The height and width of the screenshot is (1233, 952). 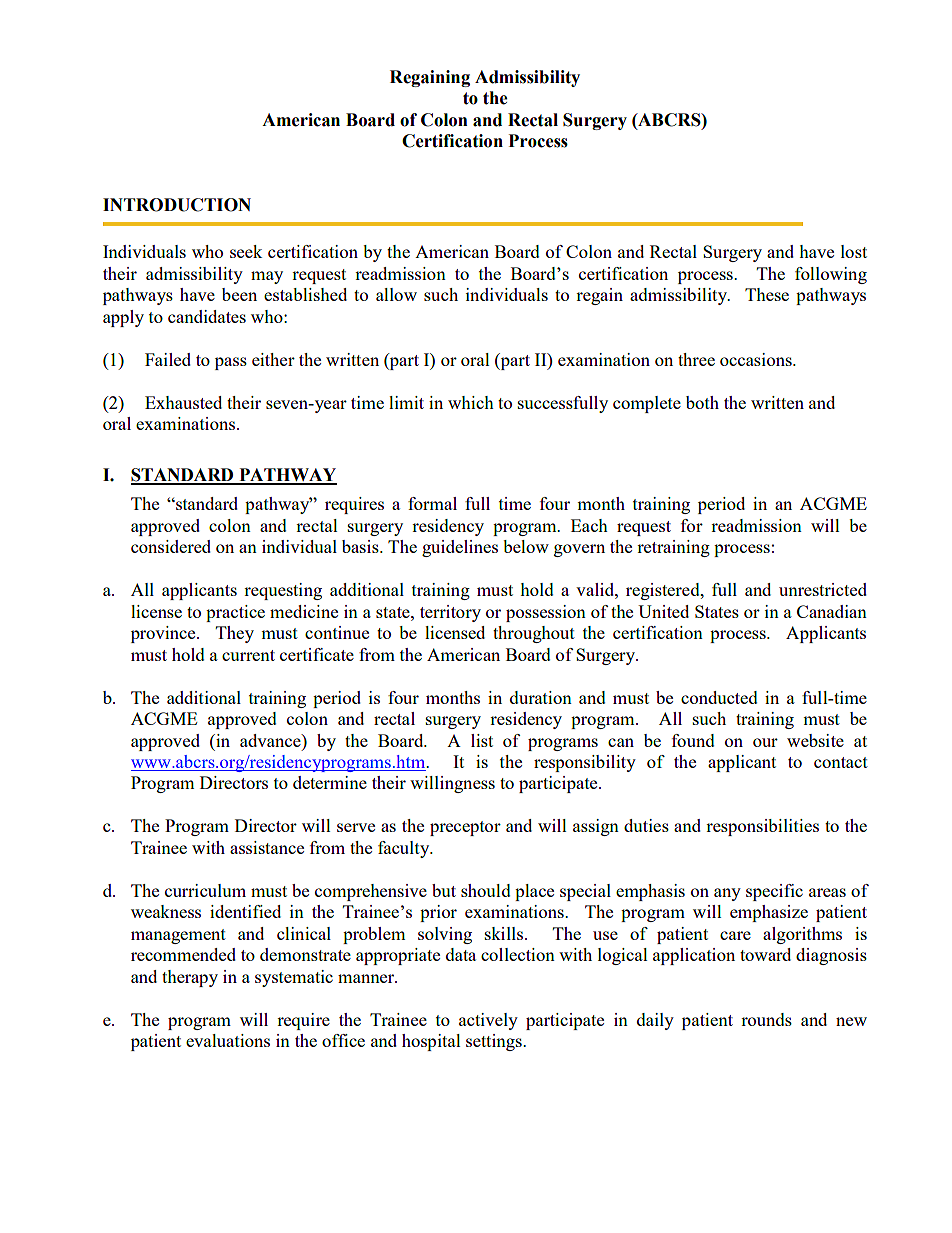 What do you see at coordinates (815, 740) in the screenshot?
I see `website` at bounding box center [815, 740].
